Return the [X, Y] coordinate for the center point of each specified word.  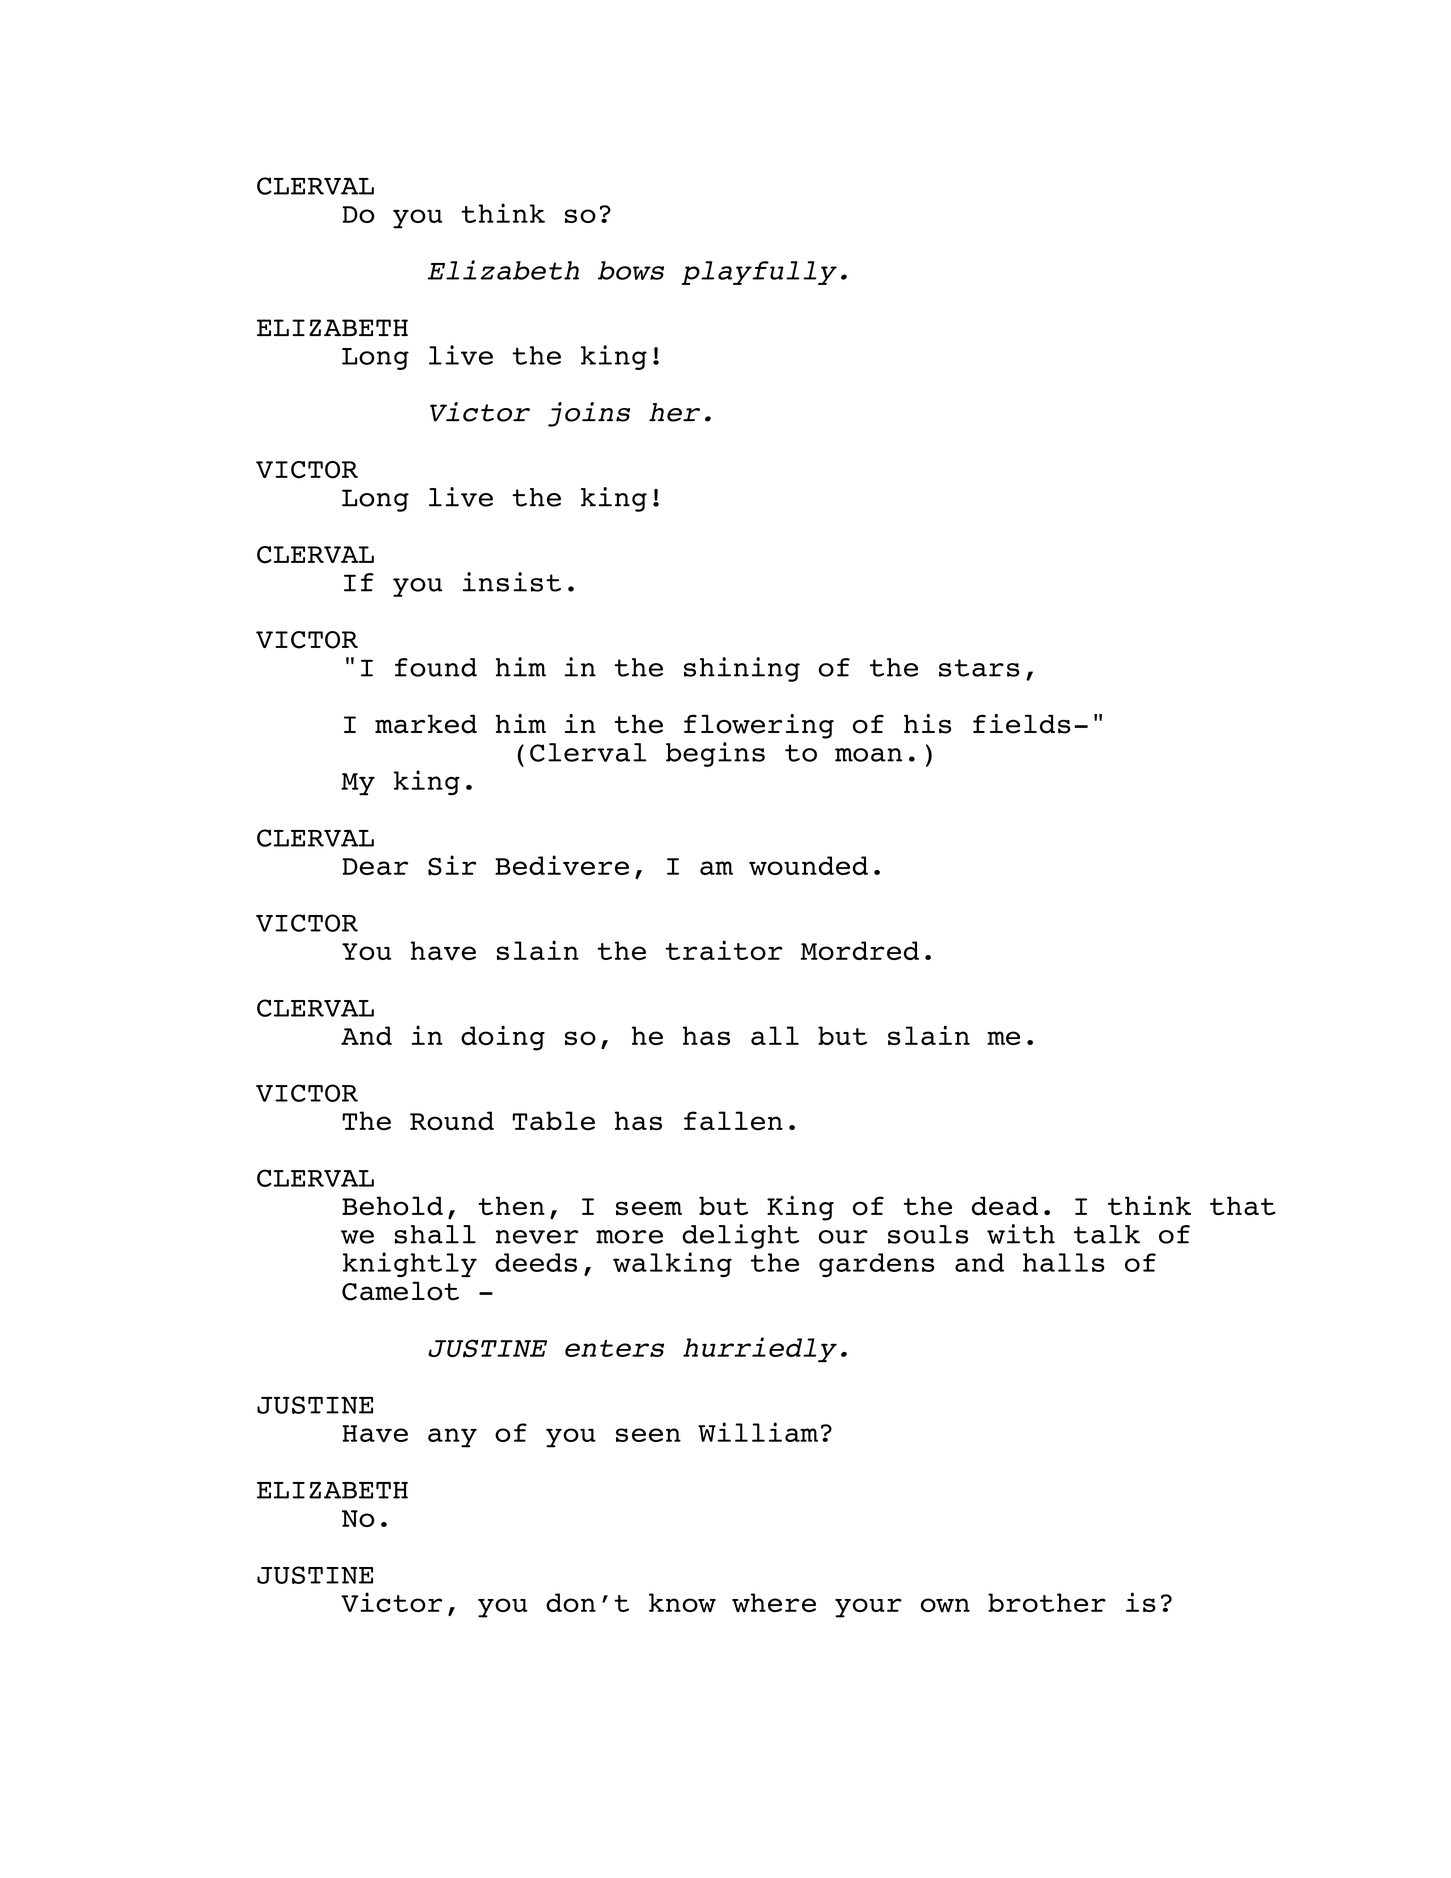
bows [631, 270]
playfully [759, 273]
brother [1047, 1602]
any [452, 1438]
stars [979, 668]
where [774, 1603]
